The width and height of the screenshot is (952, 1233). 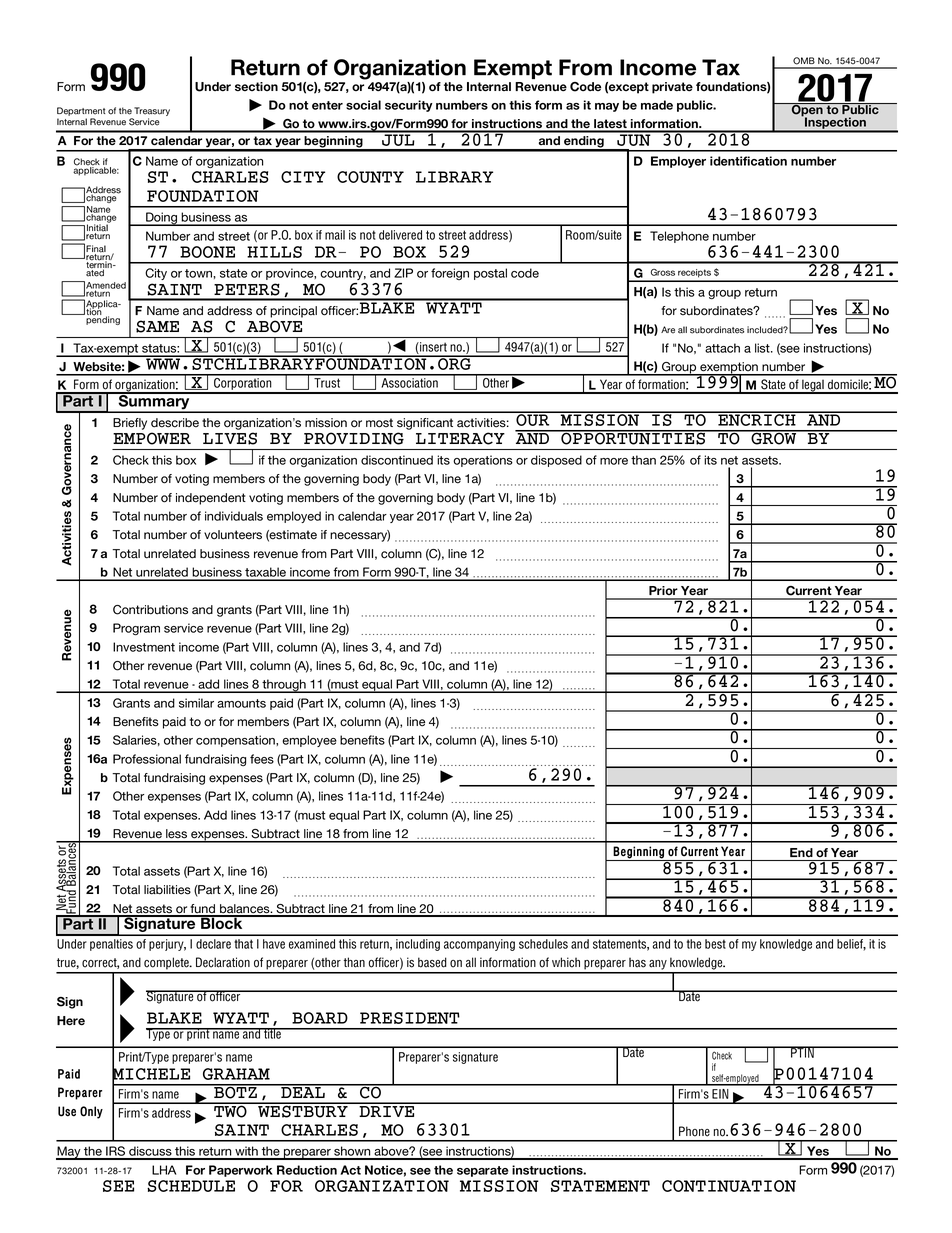 What do you see at coordinates (150, 1152) in the screenshot?
I see `discuss` at bounding box center [150, 1152].
